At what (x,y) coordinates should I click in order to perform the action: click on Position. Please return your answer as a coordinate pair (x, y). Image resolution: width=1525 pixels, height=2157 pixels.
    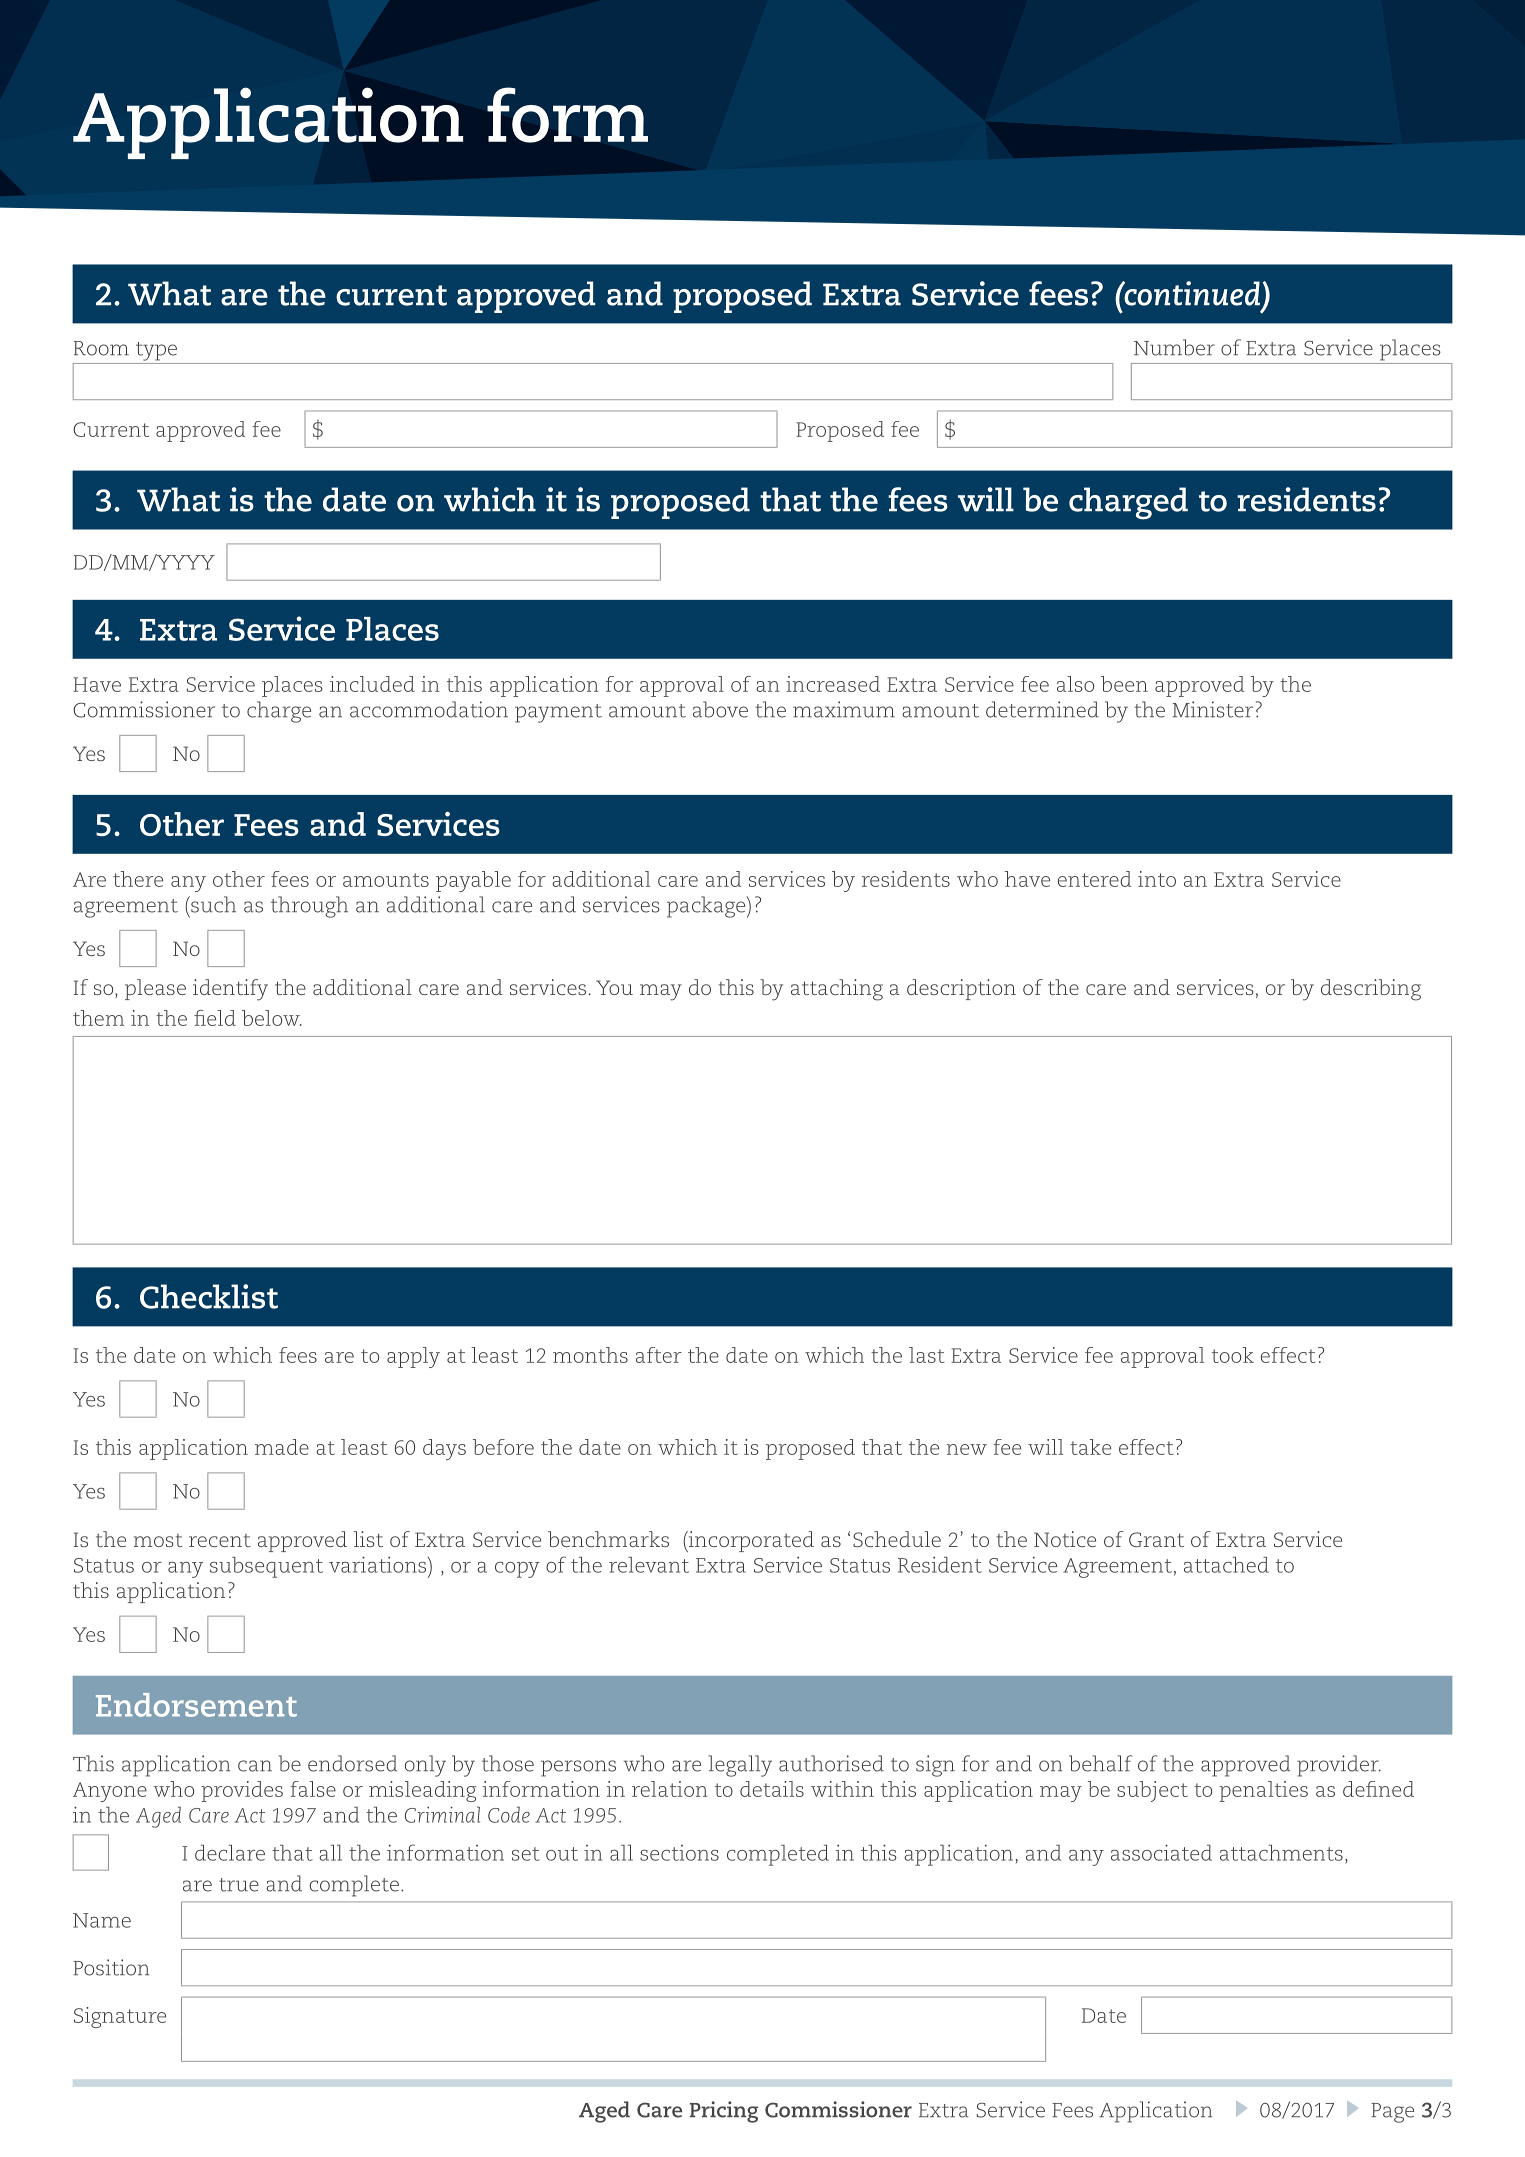
    Looking at the image, I should click on (111, 1967).
